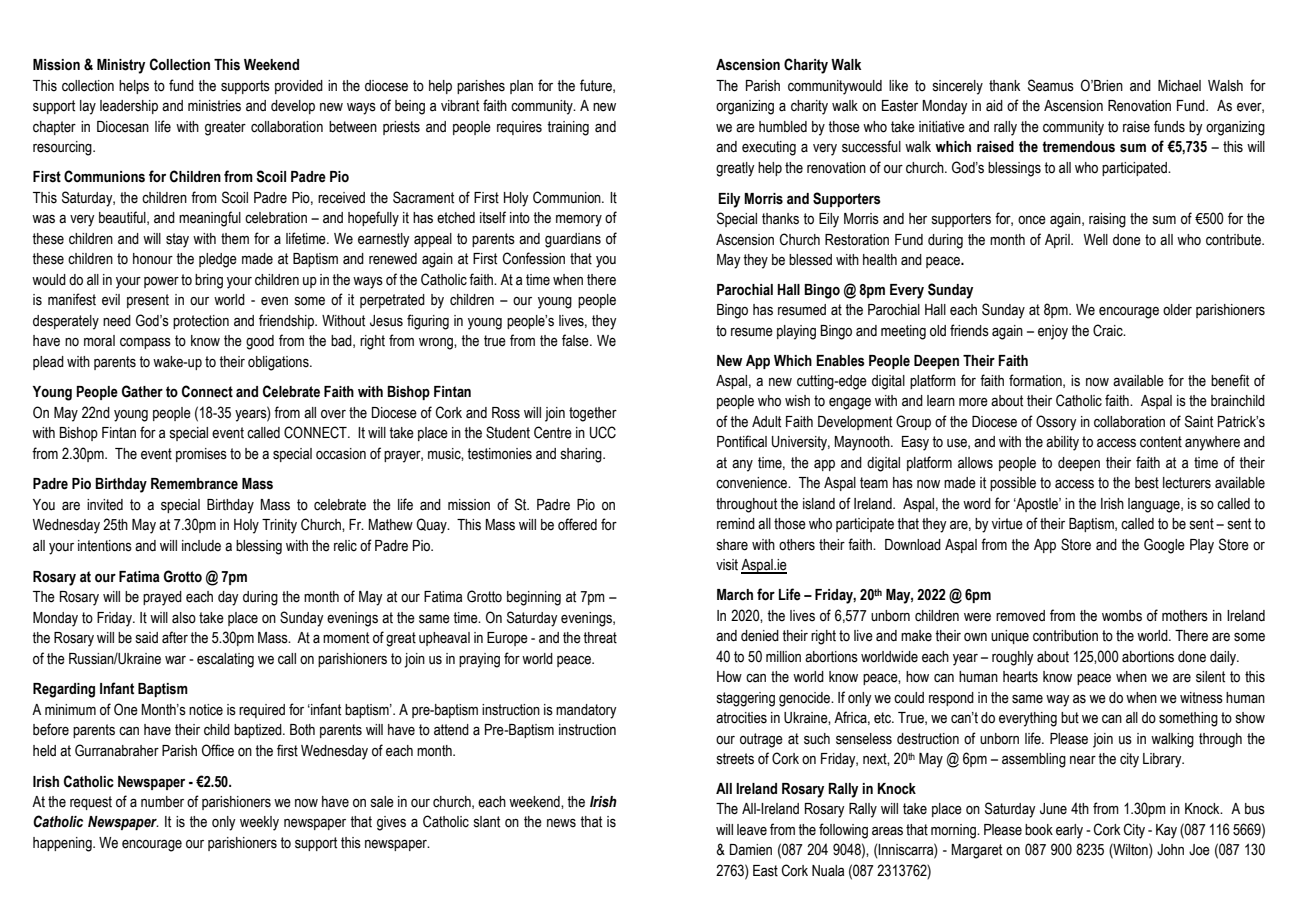 This page has width=1308, height=924. What do you see at coordinates (162, 598) in the page?
I see `prayed` at bounding box center [162, 598].
